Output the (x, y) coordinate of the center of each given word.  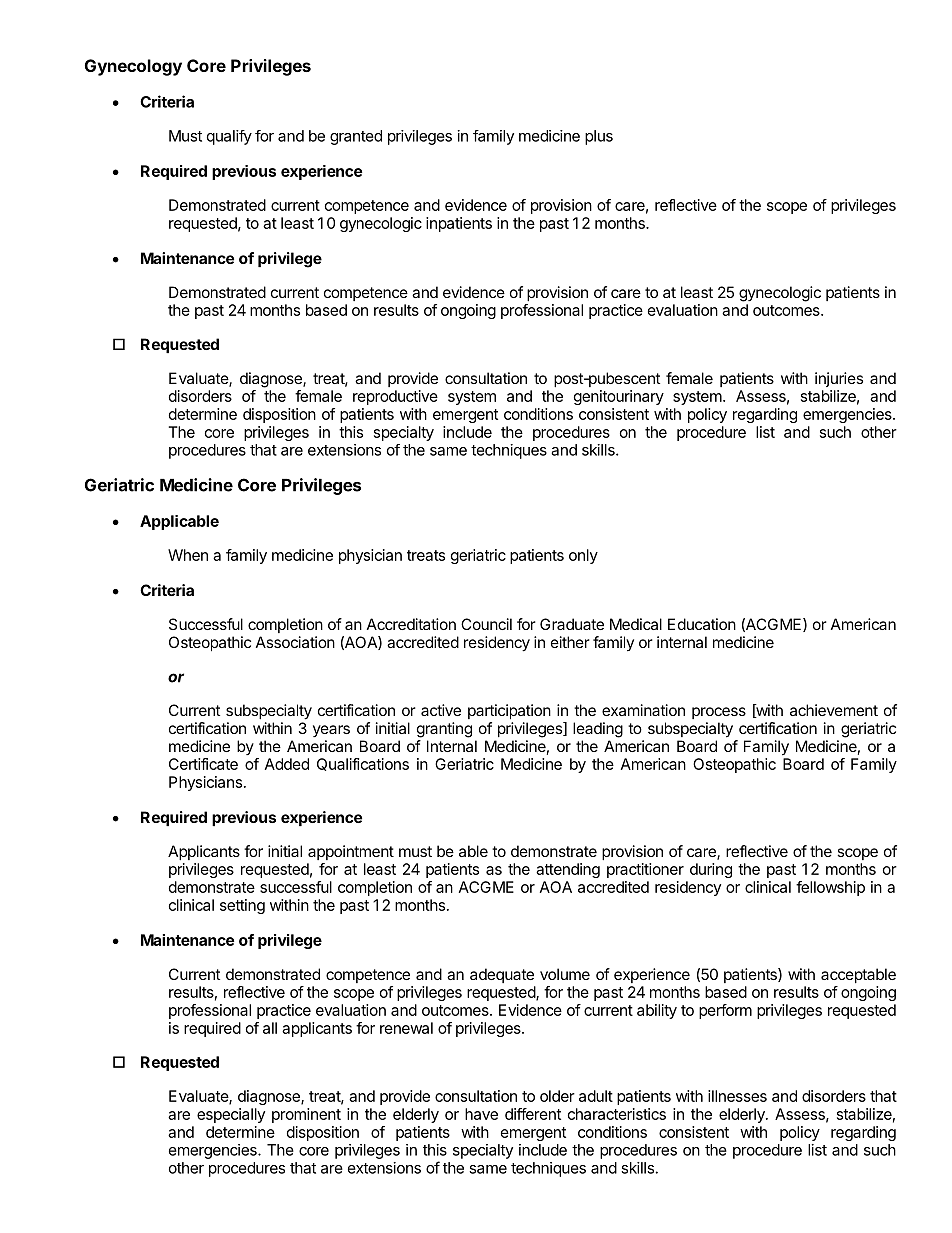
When (188, 555)
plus (599, 137)
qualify (229, 137)
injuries (839, 379)
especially (231, 1115)
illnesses (737, 1096)
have (481, 1114)
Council (486, 624)
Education (702, 624)
